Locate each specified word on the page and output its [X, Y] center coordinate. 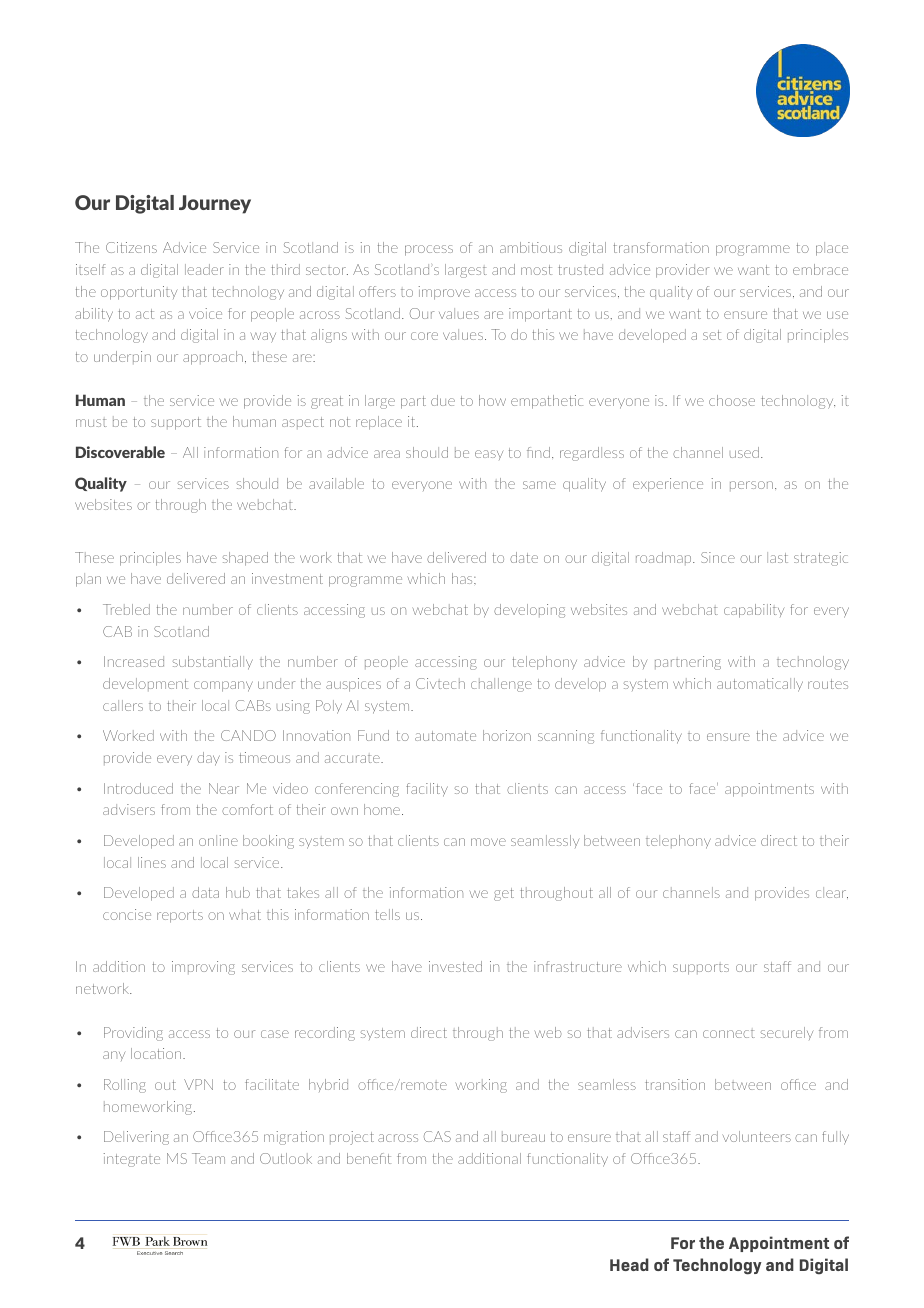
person [751, 486]
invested [455, 966]
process [429, 250]
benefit [369, 1158]
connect [729, 1034]
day [208, 759]
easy [489, 455]
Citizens [131, 247]
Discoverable [120, 452]
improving [203, 968]
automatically [760, 685]
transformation [661, 247]
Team [208, 1158]
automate [445, 736]
